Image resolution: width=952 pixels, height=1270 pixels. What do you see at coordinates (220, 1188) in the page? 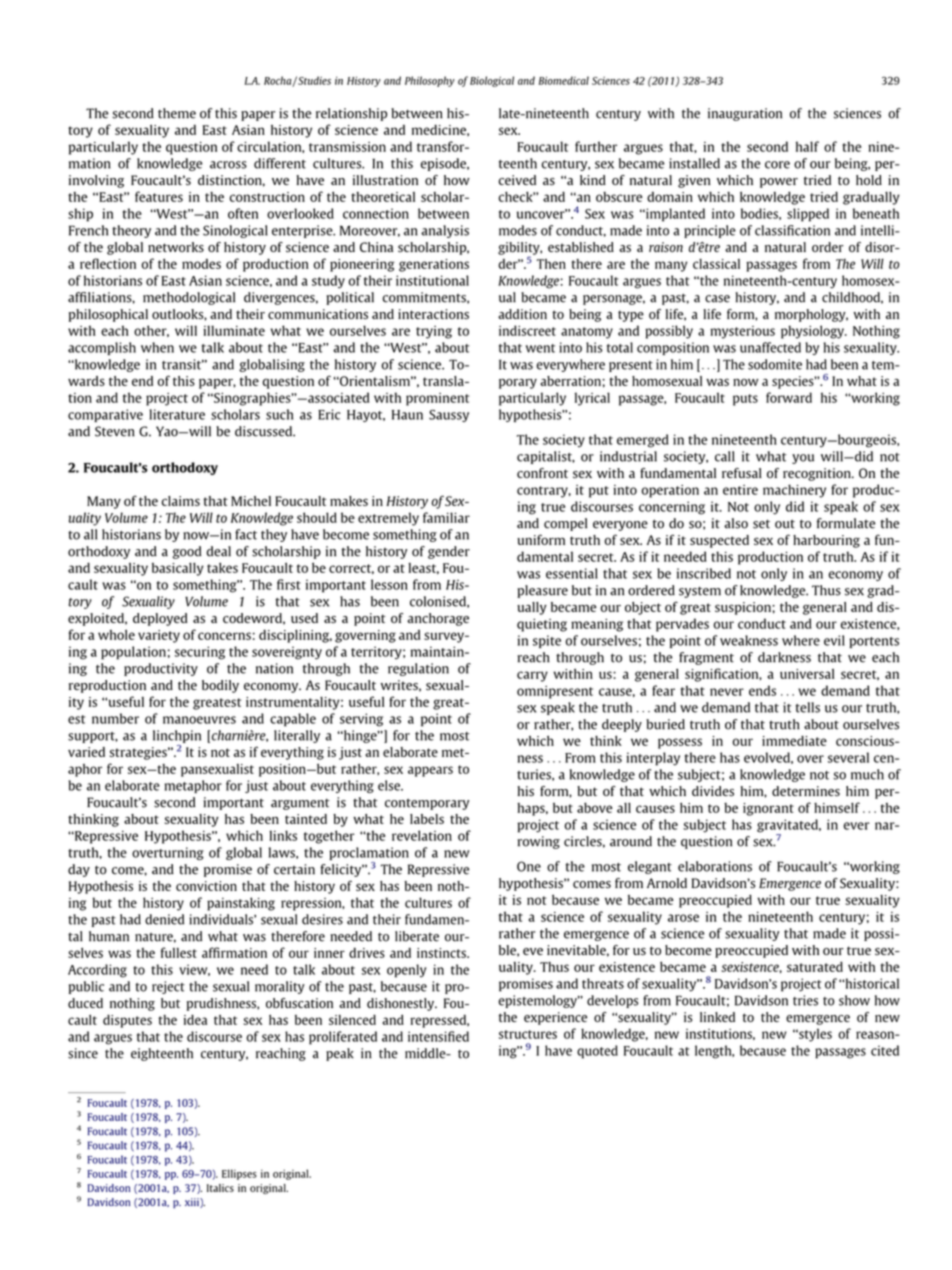
I see `Italics` at bounding box center [220, 1188].
